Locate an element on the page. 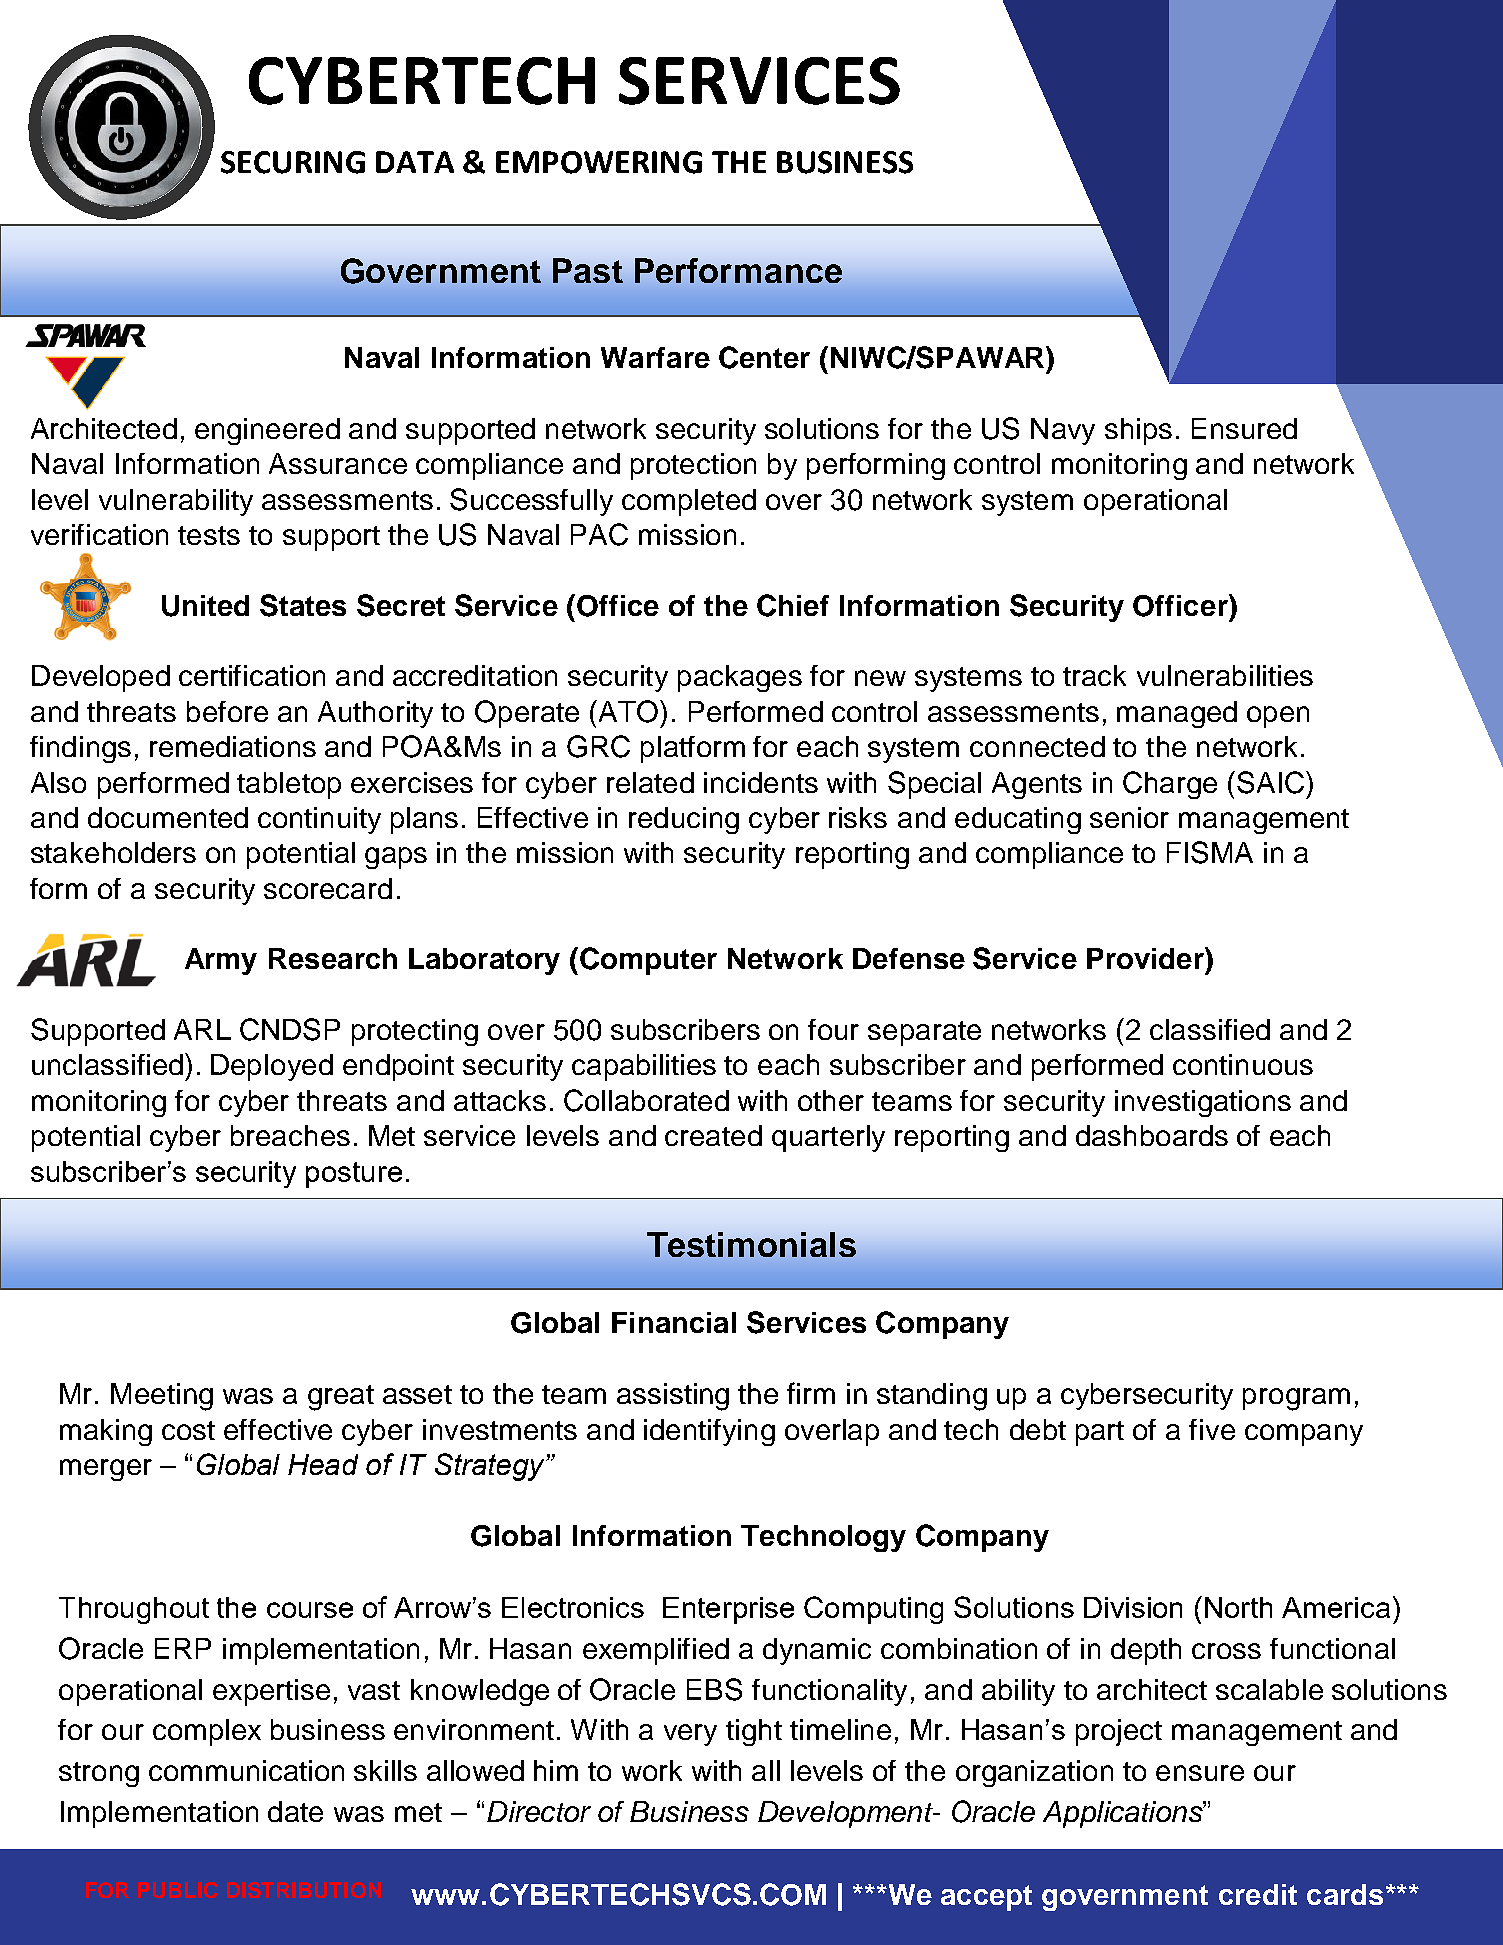 This document has height=1945, width=1503. ships is located at coordinates (1138, 431).
